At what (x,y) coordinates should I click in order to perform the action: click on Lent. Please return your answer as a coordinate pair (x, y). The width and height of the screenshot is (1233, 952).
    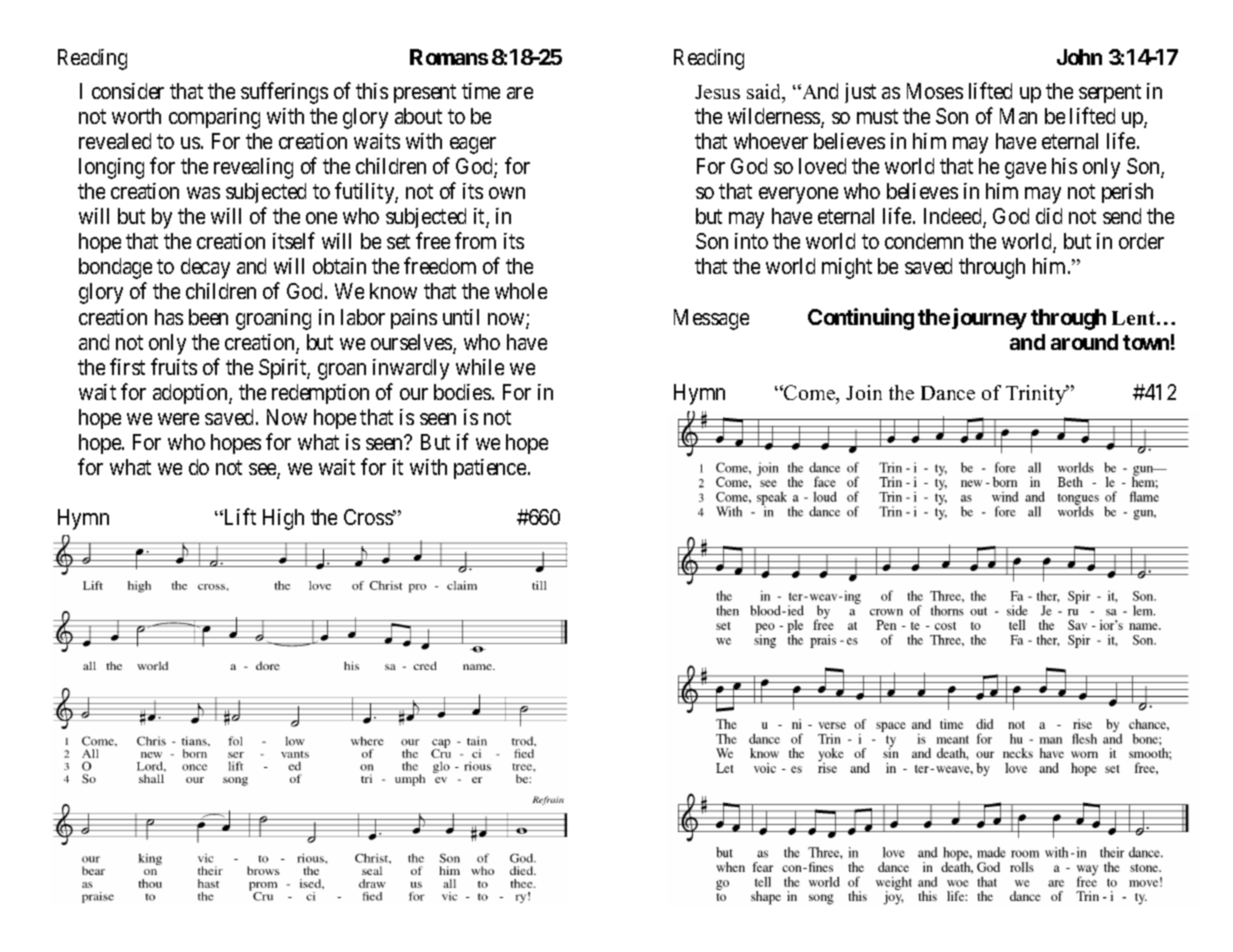
    Looking at the image, I should click on (1135, 318).
